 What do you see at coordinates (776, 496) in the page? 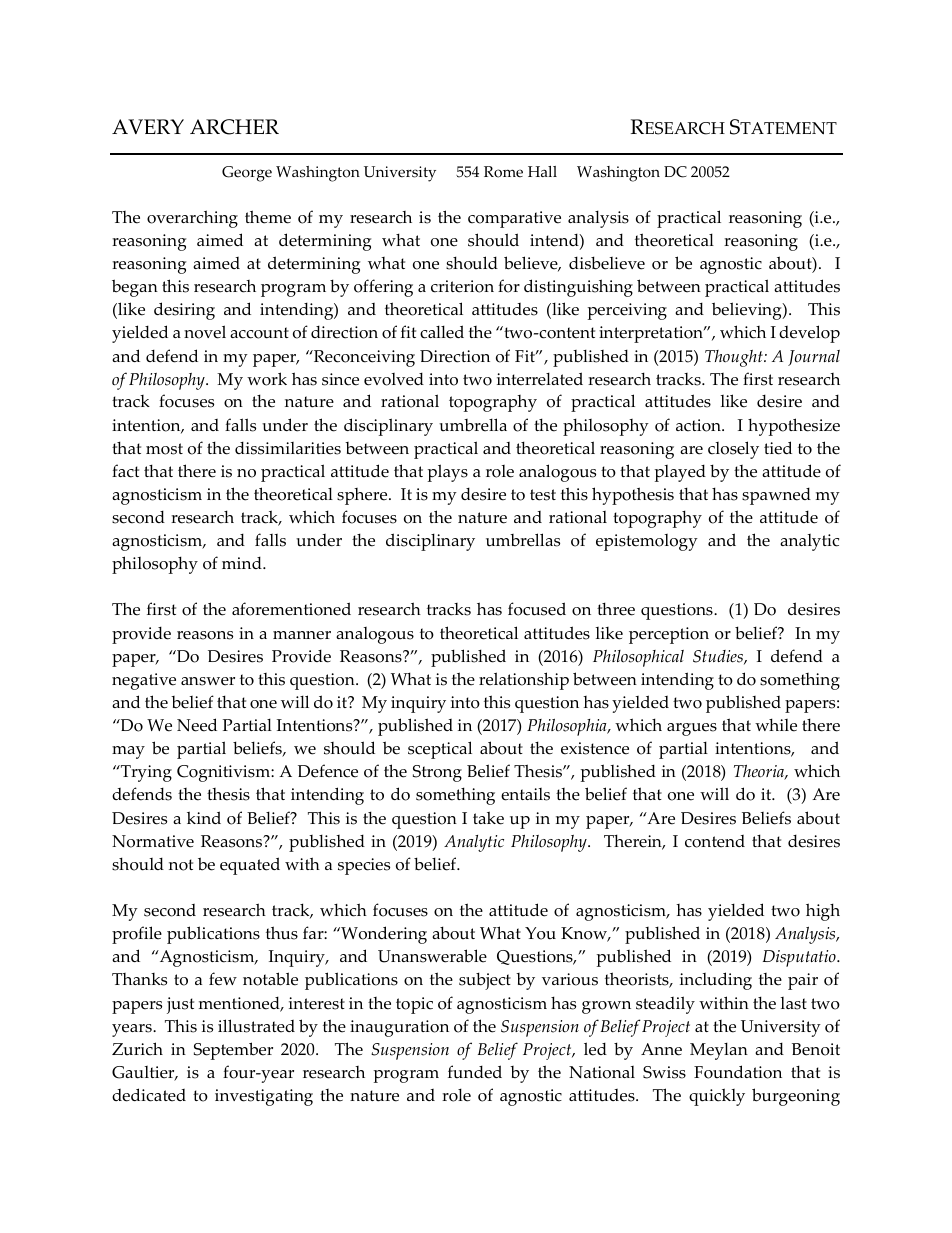
I see `spawned` at bounding box center [776, 496].
